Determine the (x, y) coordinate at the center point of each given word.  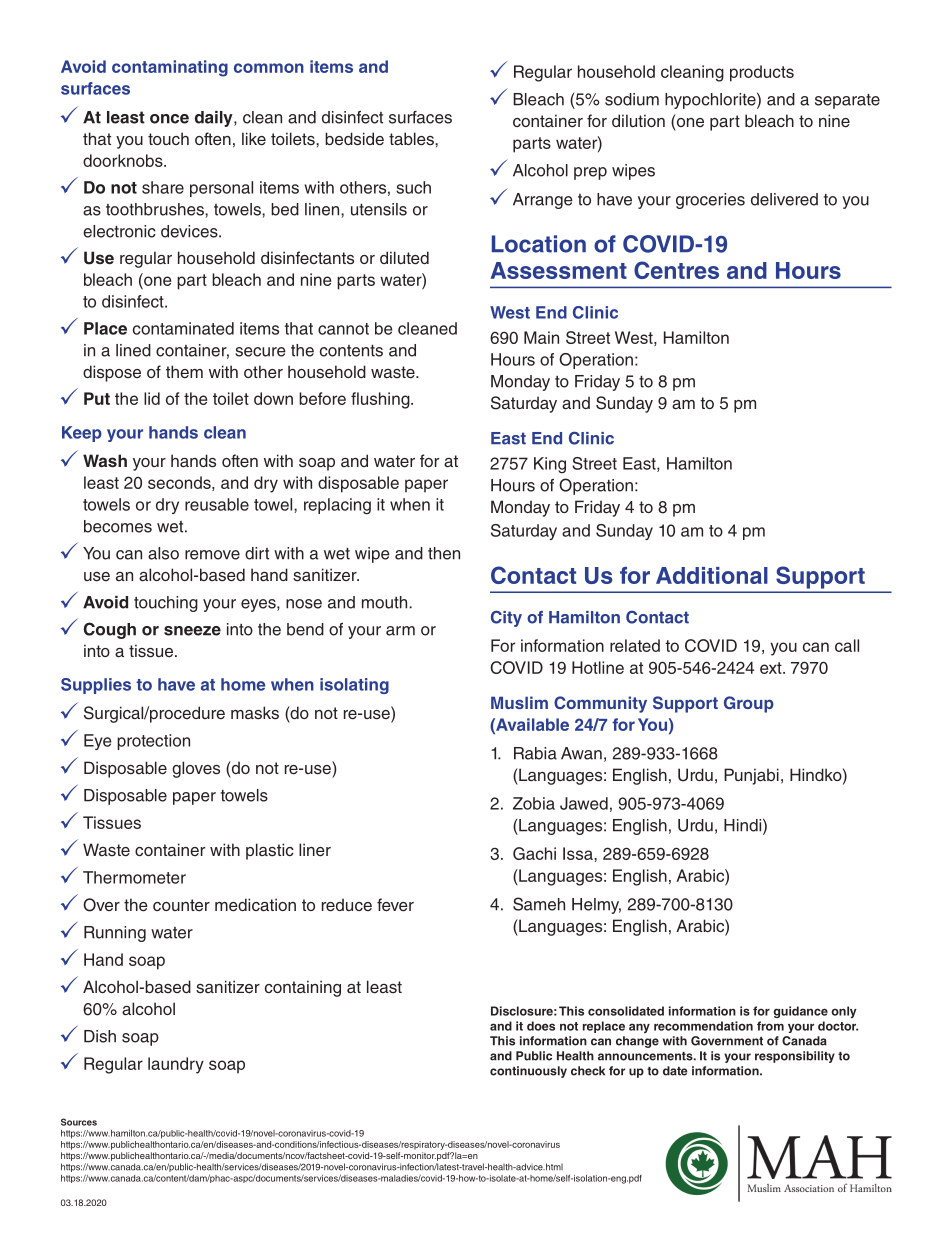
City (506, 618)
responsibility (795, 1057)
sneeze (192, 631)
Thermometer (134, 877)
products (762, 73)
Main (541, 337)
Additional (712, 575)
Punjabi (751, 776)
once (169, 119)
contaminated (183, 328)
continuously (528, 1072)
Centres (676, 270)
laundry (176, 1065)
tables (412, 139)
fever (395, 905)
